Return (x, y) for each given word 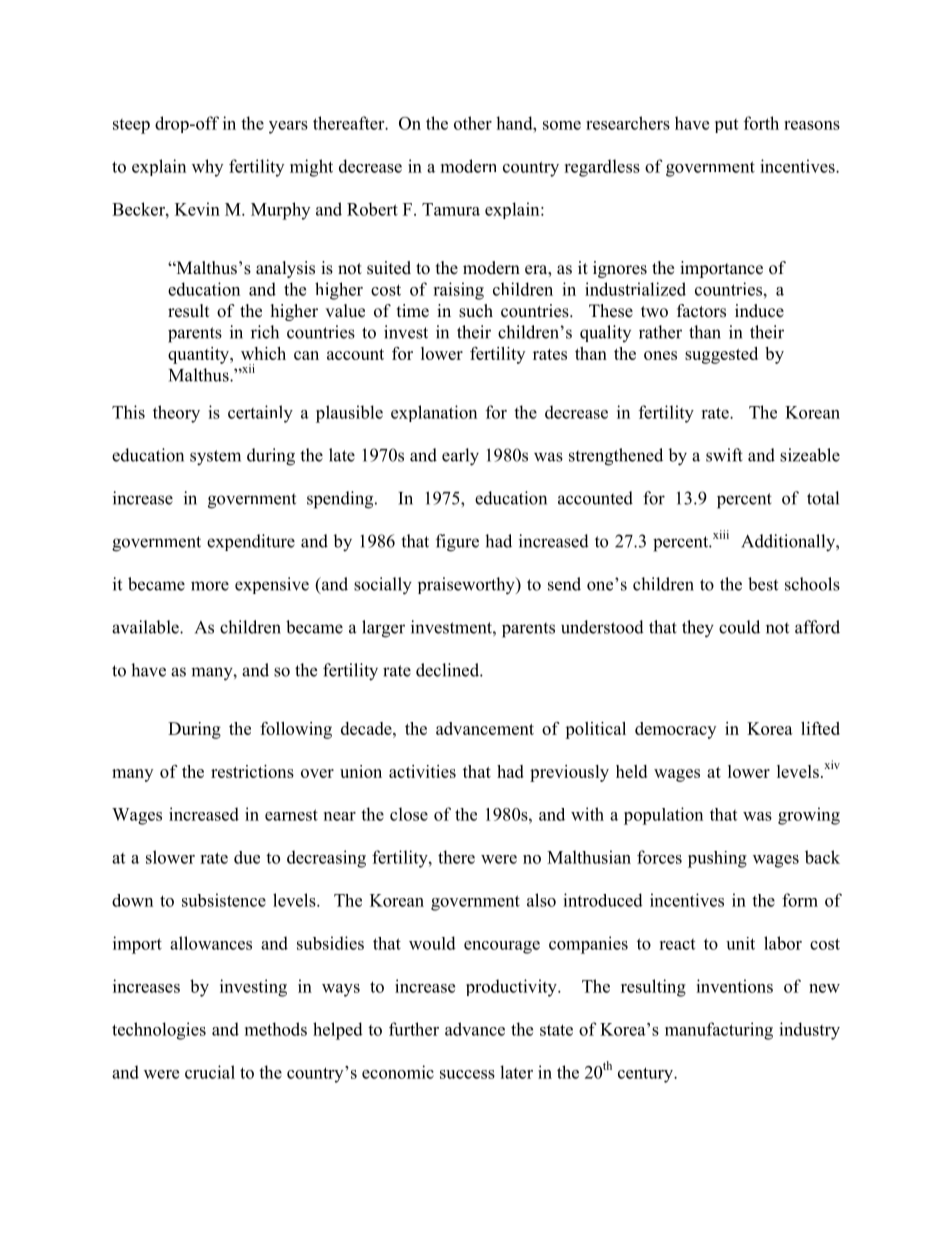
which (263, 353)
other (473, 123)
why (207, 168)
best (763, 584)
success (467, 1074)
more (210, 586)
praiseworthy (467, 586)
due (247, 857)
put (726, 126)
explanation (434, 413)
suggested (721, 355)
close (409, 814)
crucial (210, 1072)
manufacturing (719, 1031)
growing (809, 816)
